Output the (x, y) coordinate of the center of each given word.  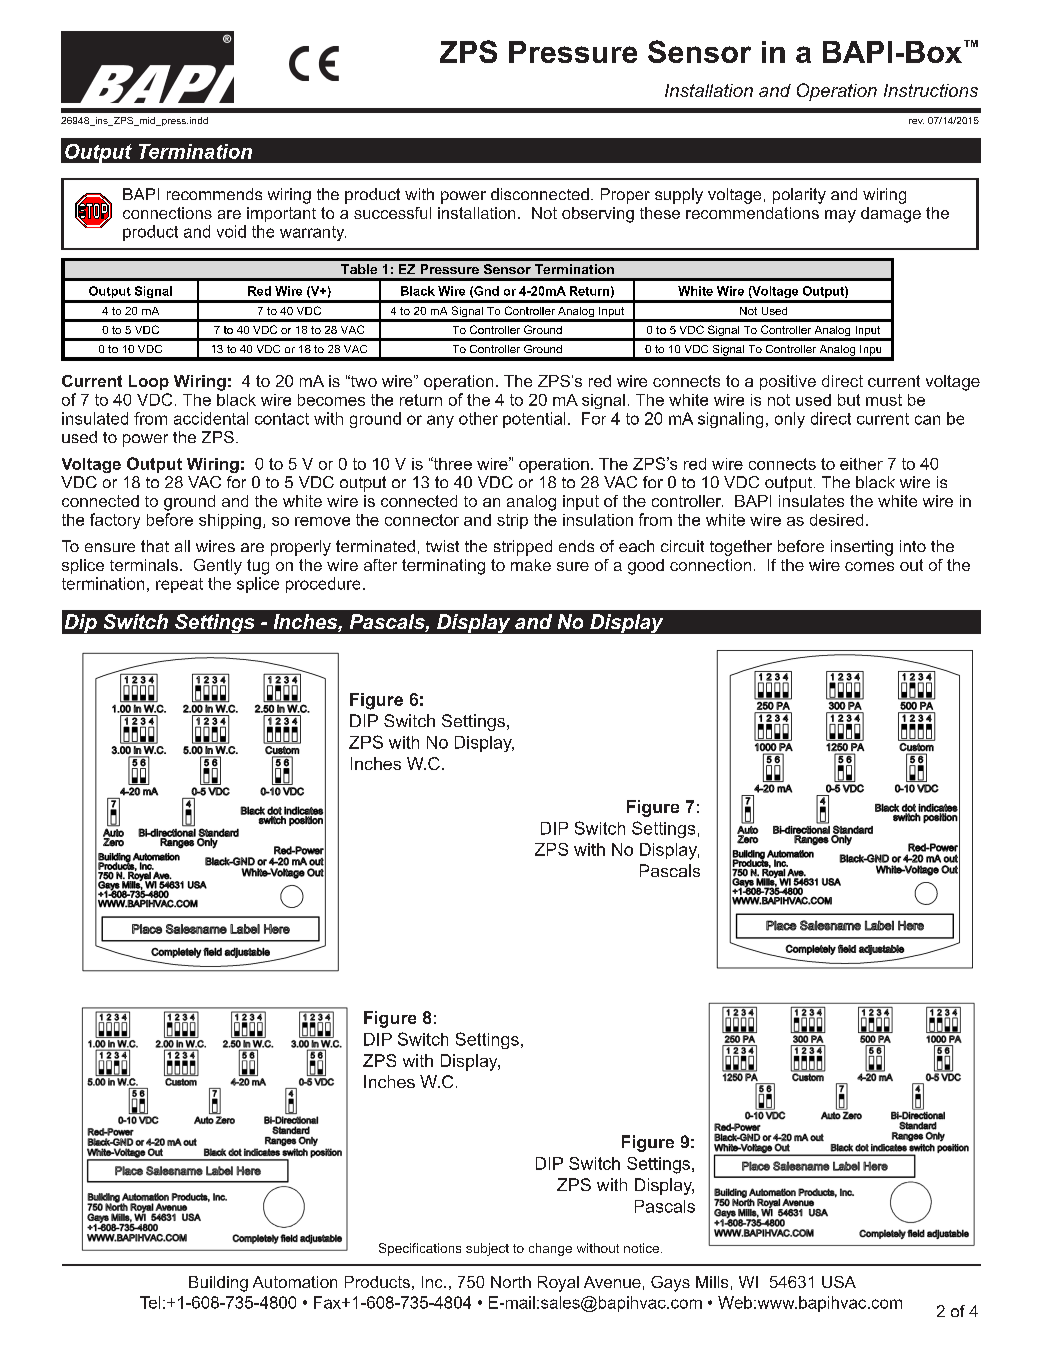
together (741, 548)
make (531, 565)
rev (916, 121)
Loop (149, 382)
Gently (218, 567)
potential (534, 420)
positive (788, 382)
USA (839, 1282)
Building (218, 1284)
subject (487, 1249)
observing (598, 215)
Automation (295, 1282)
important (281, 214)
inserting (862, 548)
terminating (443, 567)
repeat (179, 585)
